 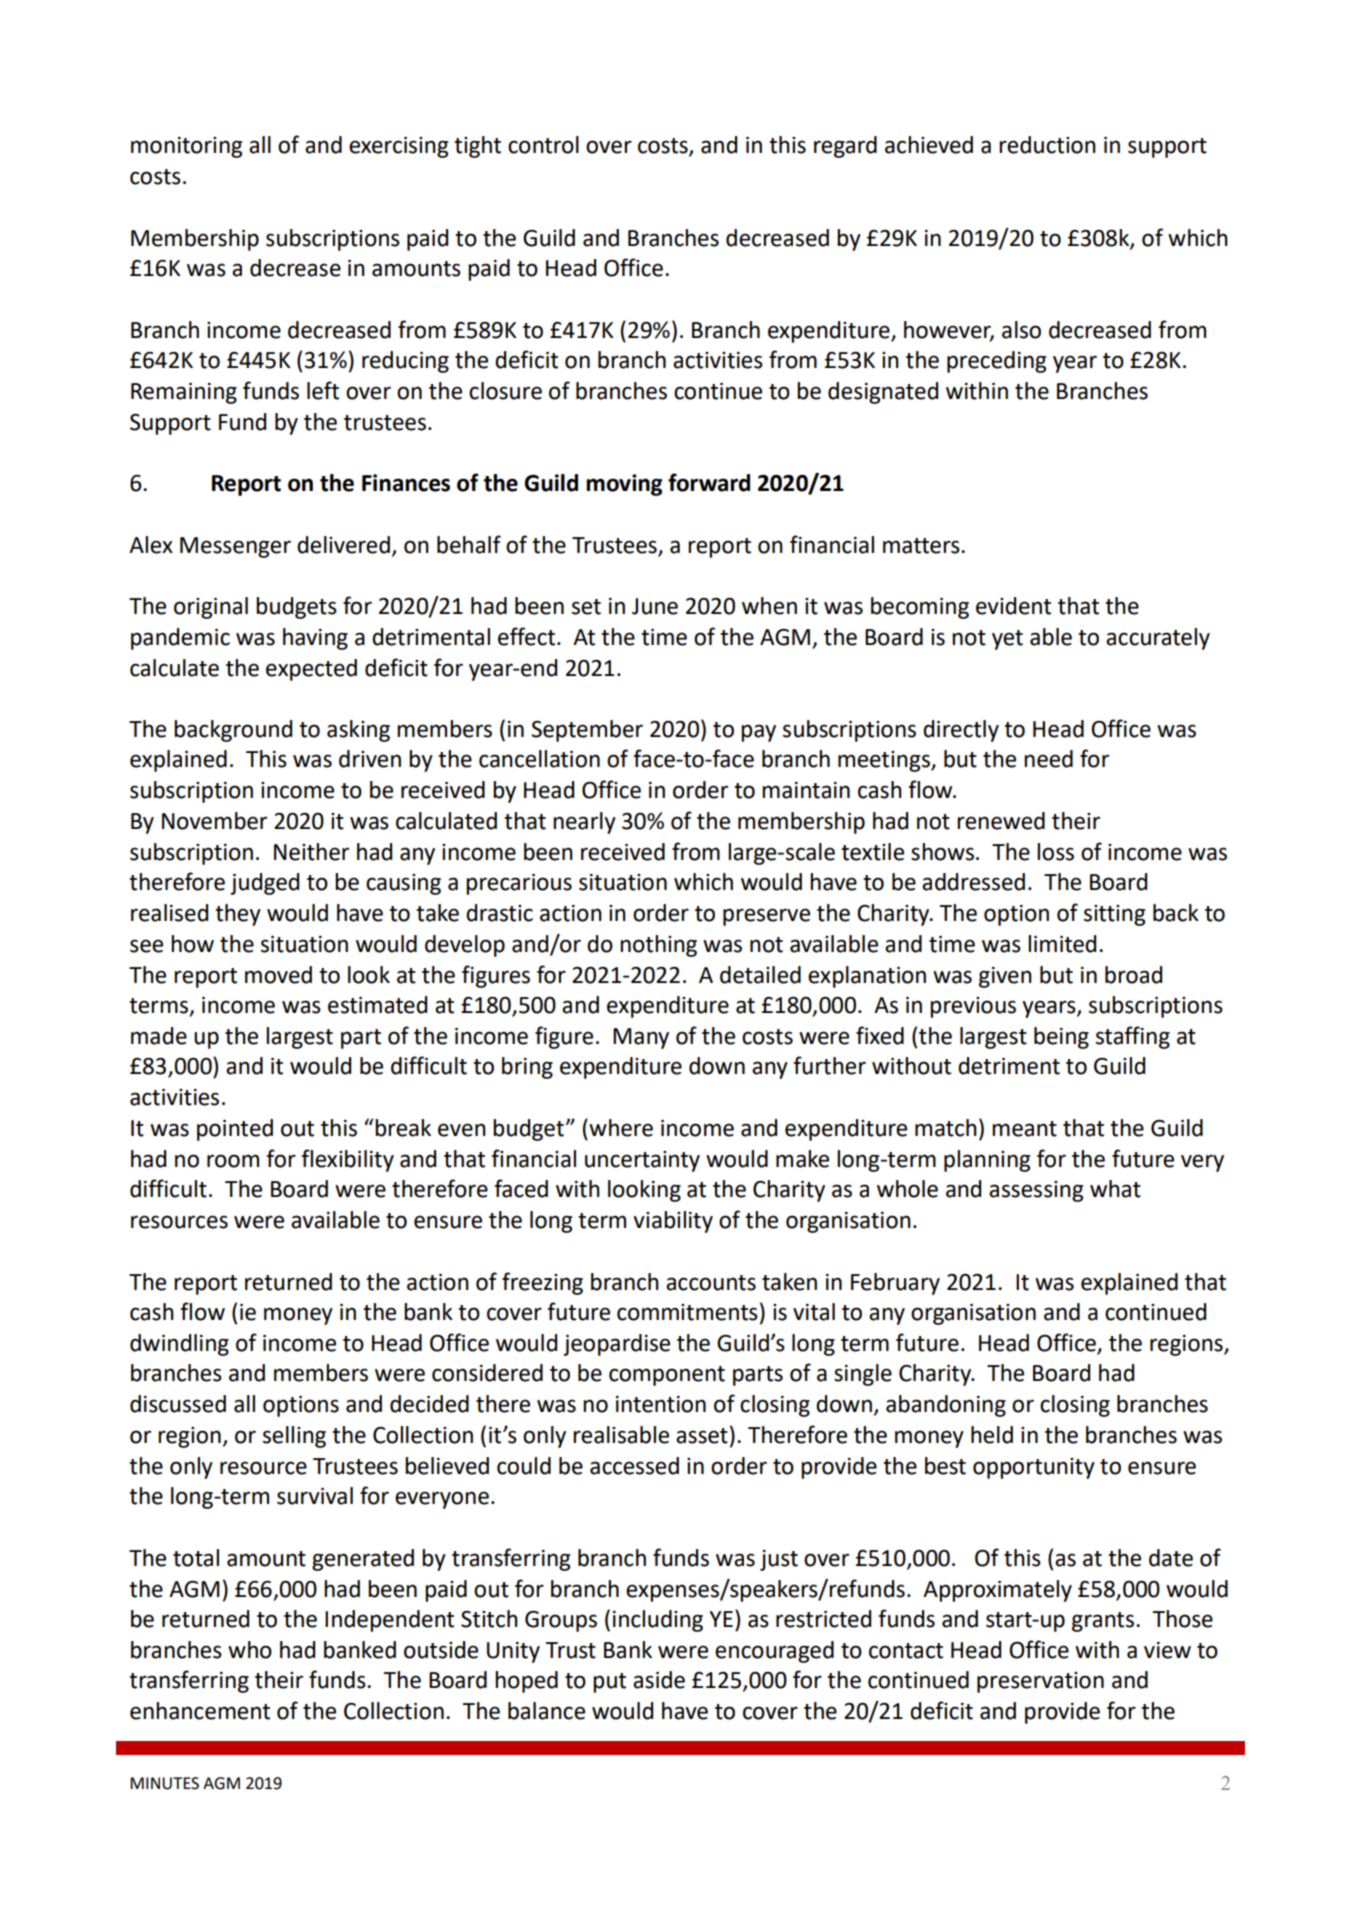 What do you see at coordinates (235, 1130) in the screenshot?
I see `pointed` at bounding box center [235, 1130].
